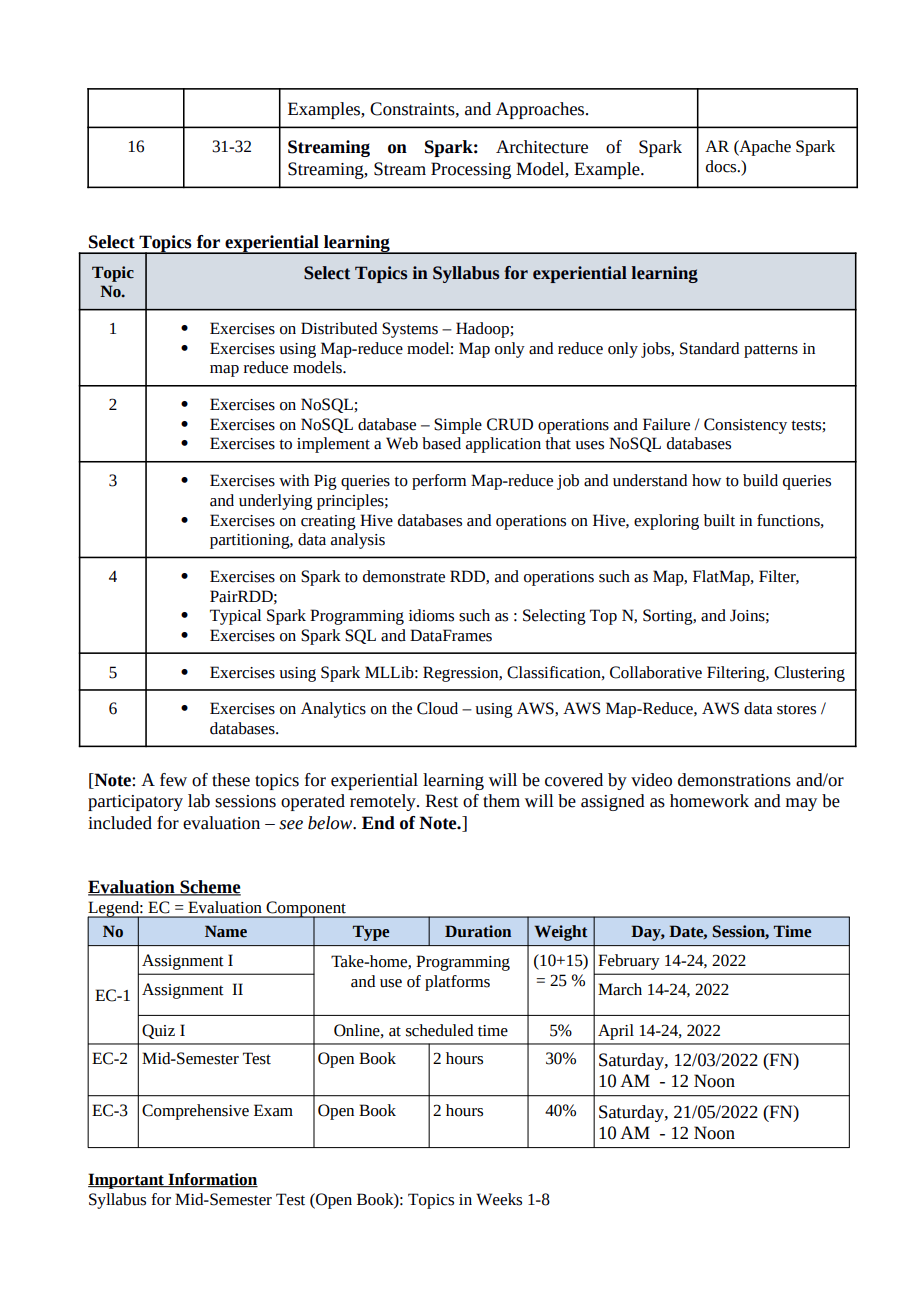 This screenshot has width=924, height=1308. What do you see at coordinates (294, 480) in the screenshot?
I see `with` at bounding box center [294, 480].
